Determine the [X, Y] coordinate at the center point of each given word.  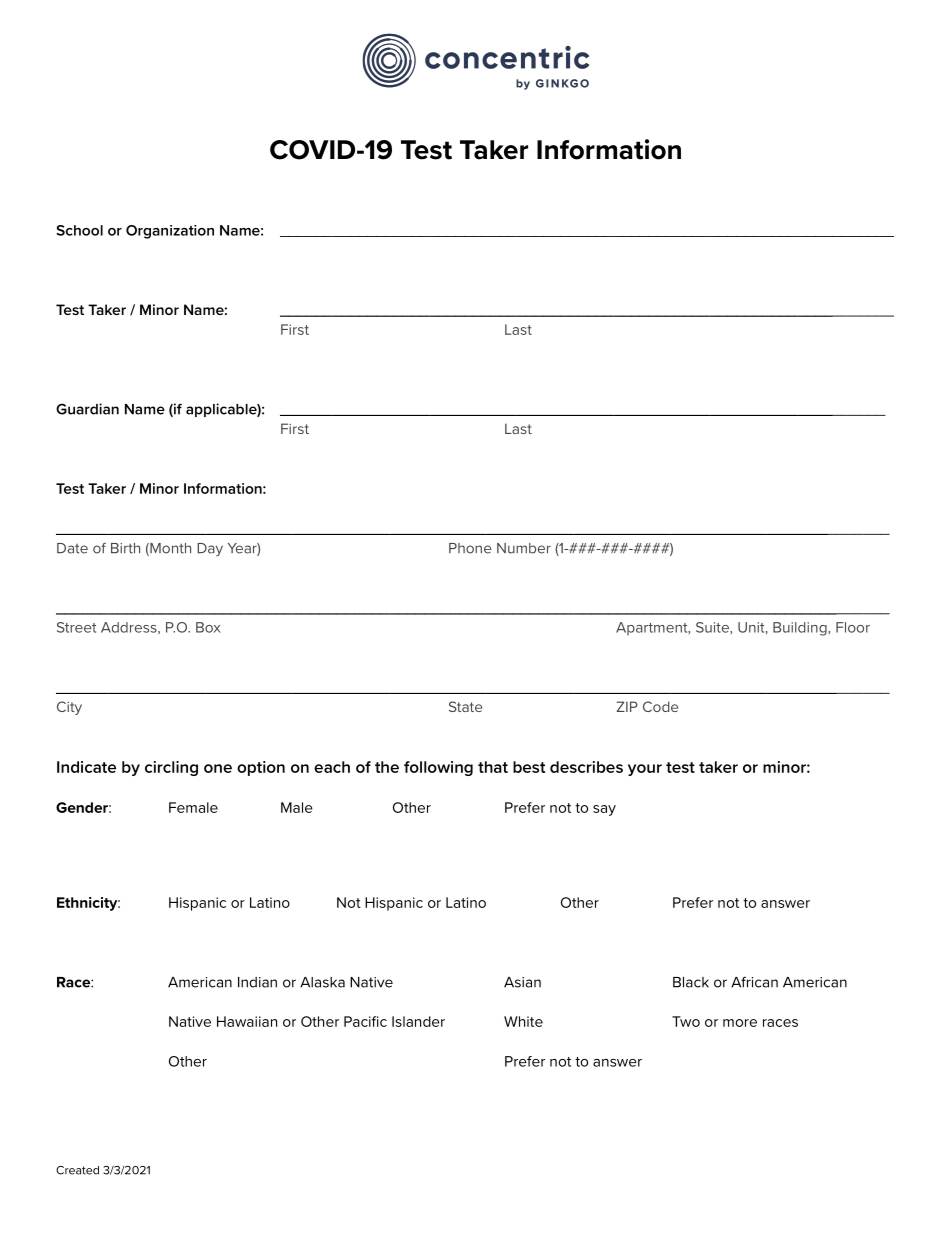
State [465, 706]
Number [524, 548]
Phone [470, 548]
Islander [418, 1021]
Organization [170, 232]
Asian [522, 982]
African [754, 982]
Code [660, 706]
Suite [713, 627]
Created [77, 1170]
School [79, 230]
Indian [257, 982]
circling [171, 768]
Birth [125, 548]
